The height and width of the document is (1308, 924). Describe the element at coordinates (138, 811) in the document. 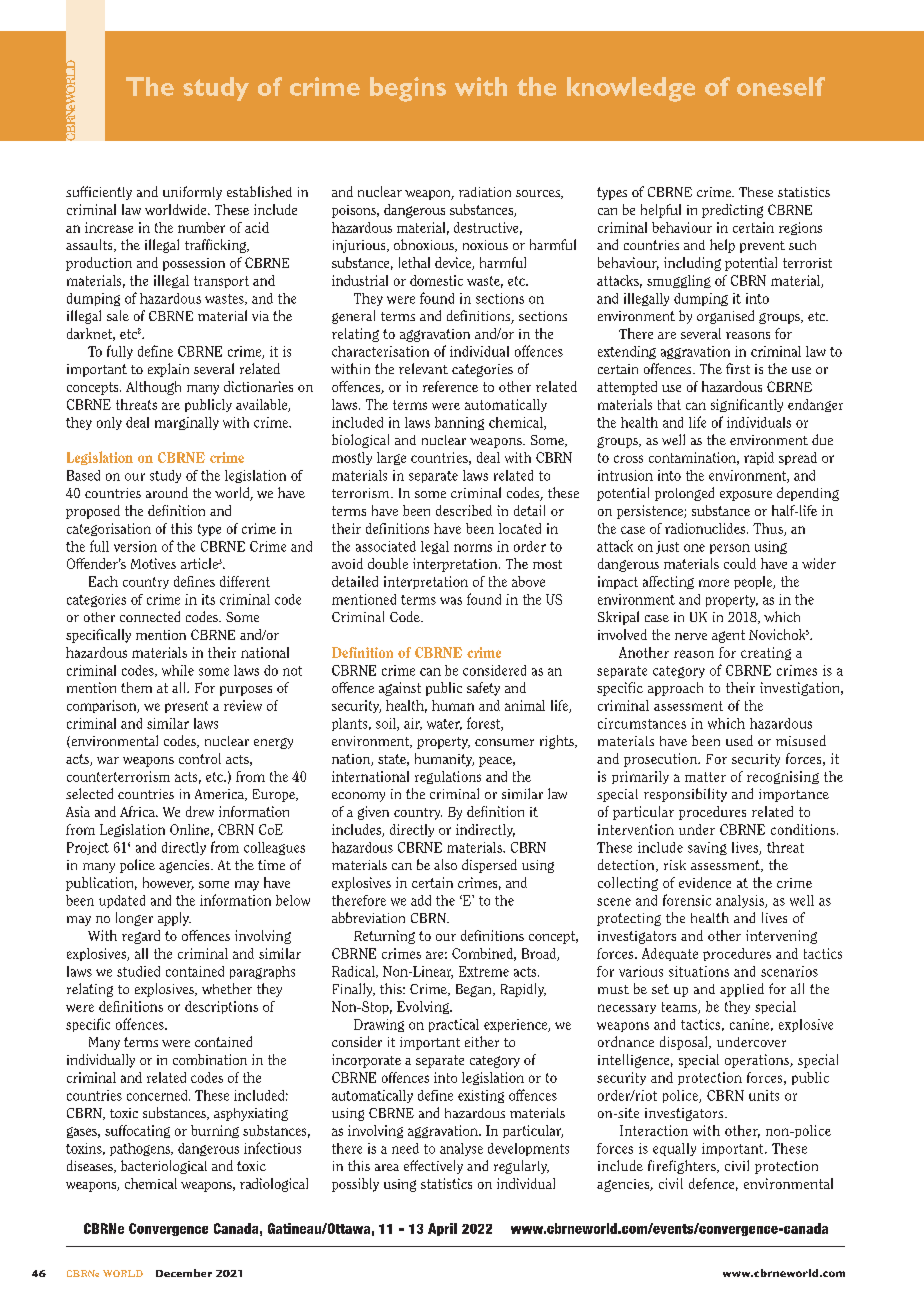

I see `Africa` at that location.
